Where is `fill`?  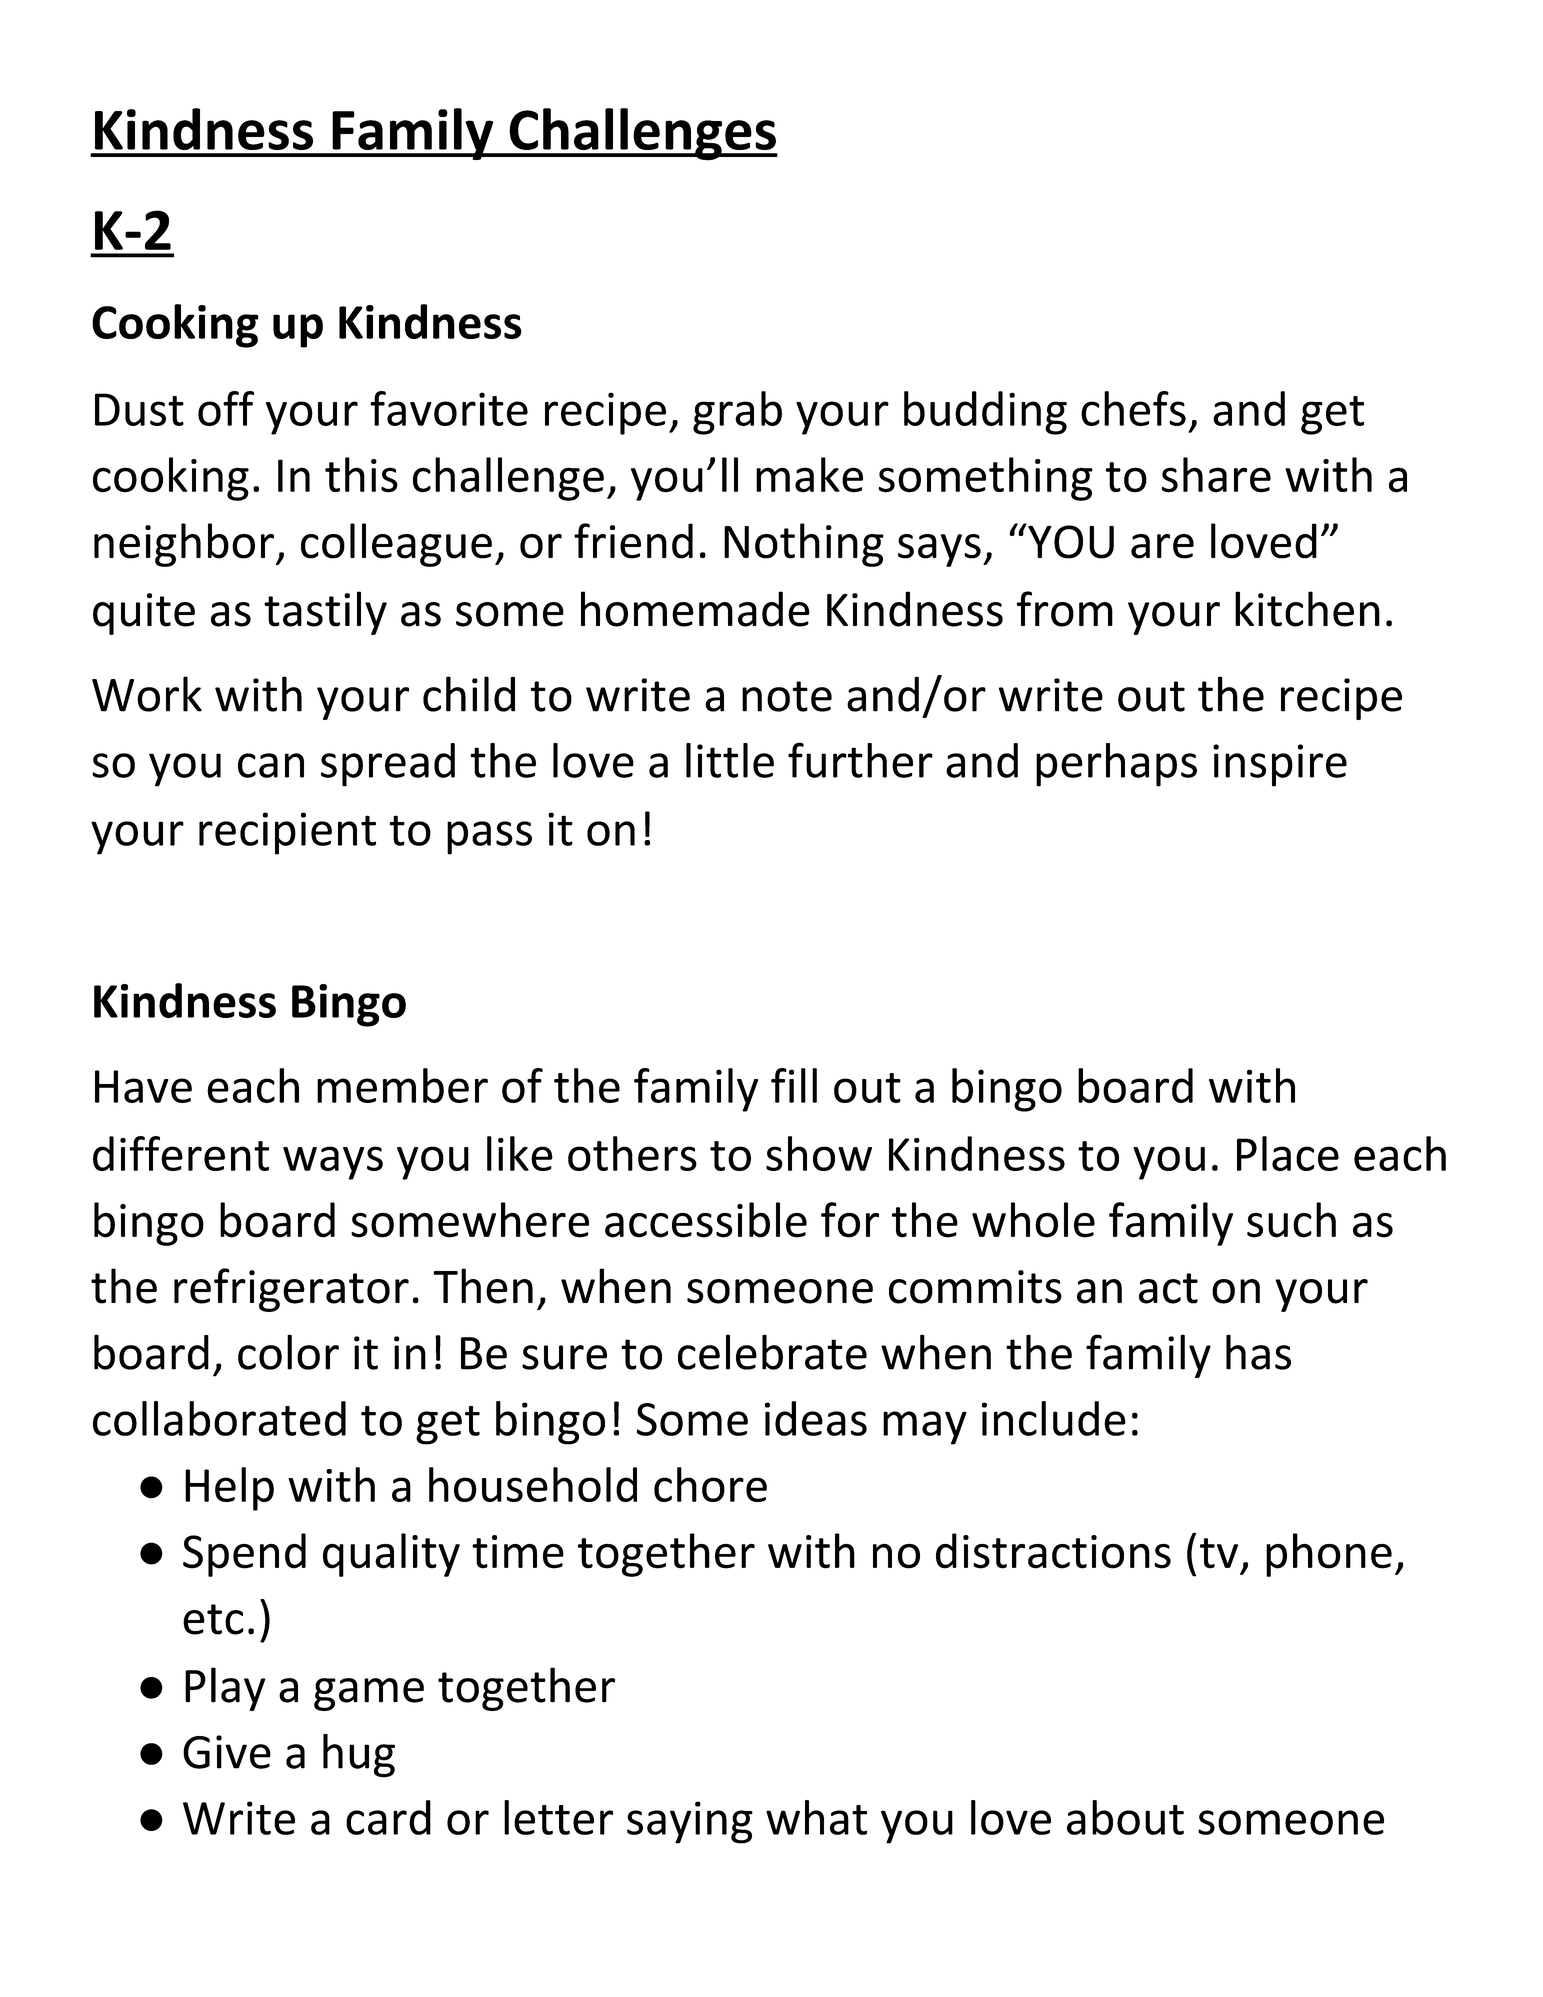 fill is located at coordinates (794, 1085).
